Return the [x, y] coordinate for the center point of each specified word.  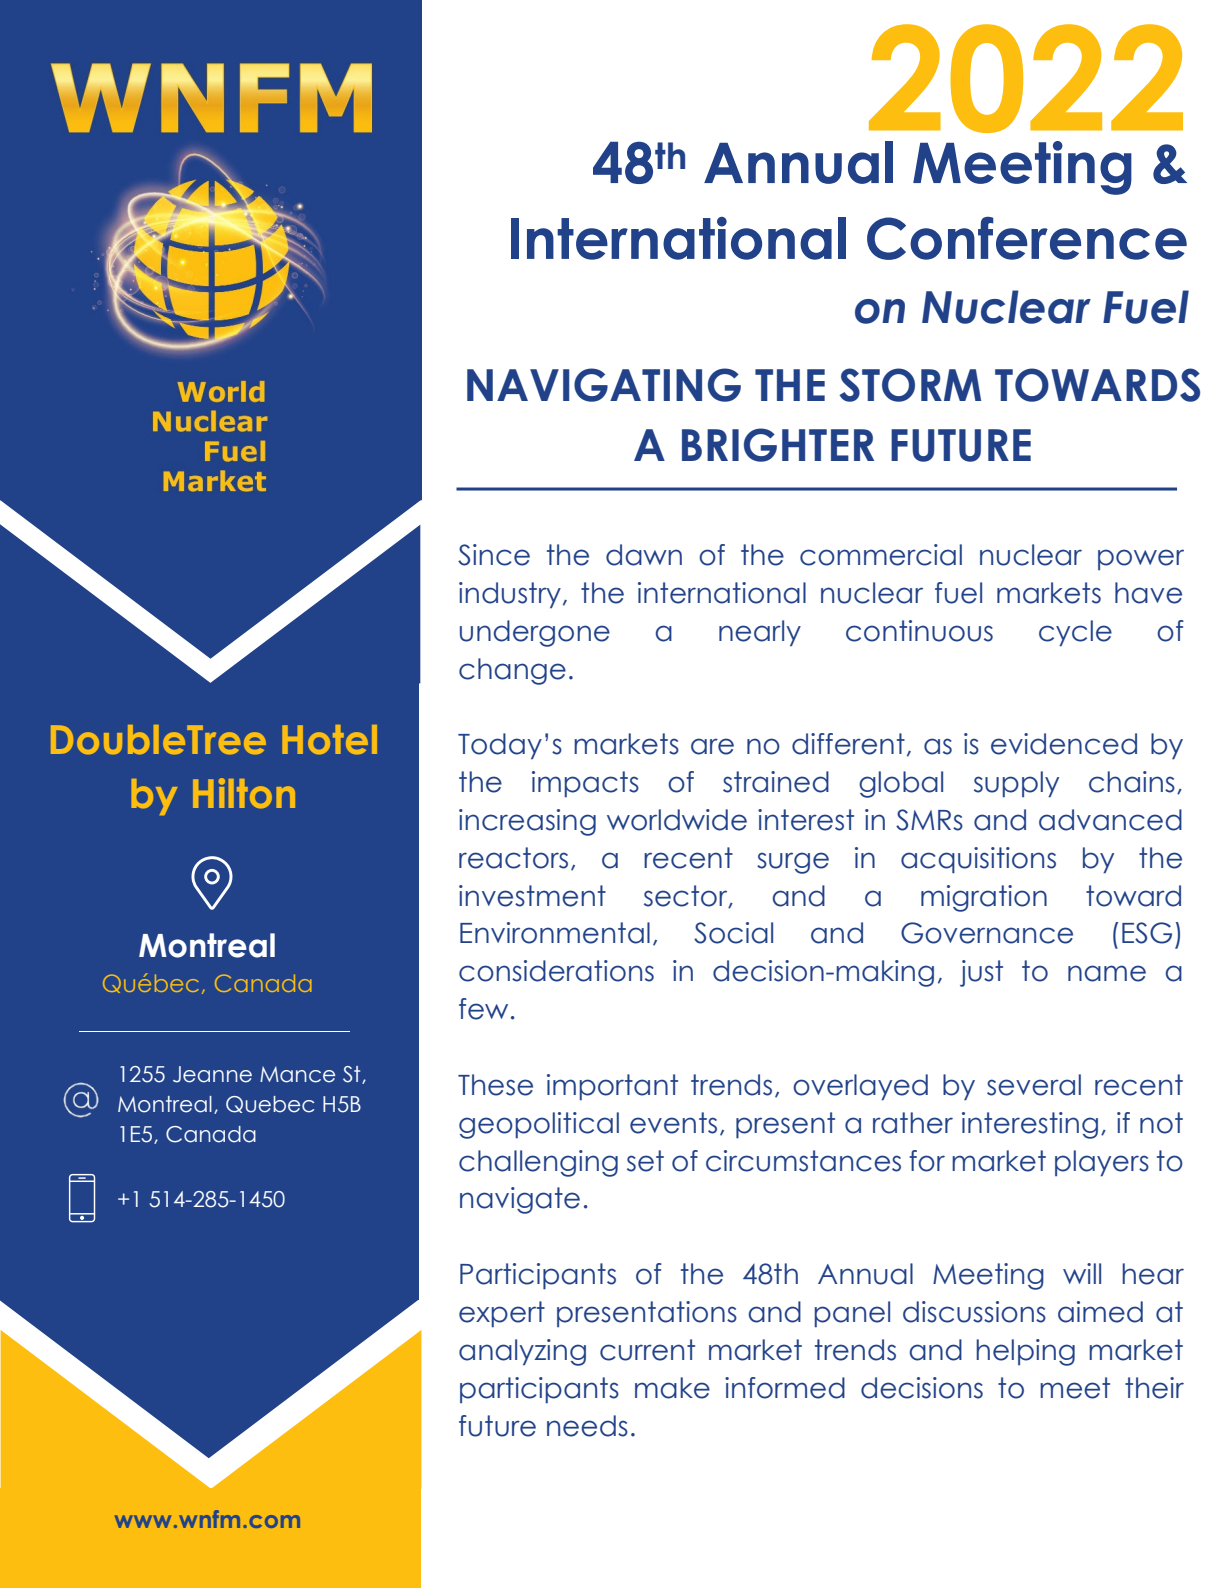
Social [733, 933]
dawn [644, 555]
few [483, 1009]
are [712, 746]
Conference [1027, 238]
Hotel [329, 739]
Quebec [270, 1104]
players [1102, 1163]
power [1141, 559]
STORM [910, 385]
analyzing [522, 1352]
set [645, 1161]
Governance [987, 933]
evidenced [1064, 744]
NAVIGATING [604, 385]
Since [494, 555]
